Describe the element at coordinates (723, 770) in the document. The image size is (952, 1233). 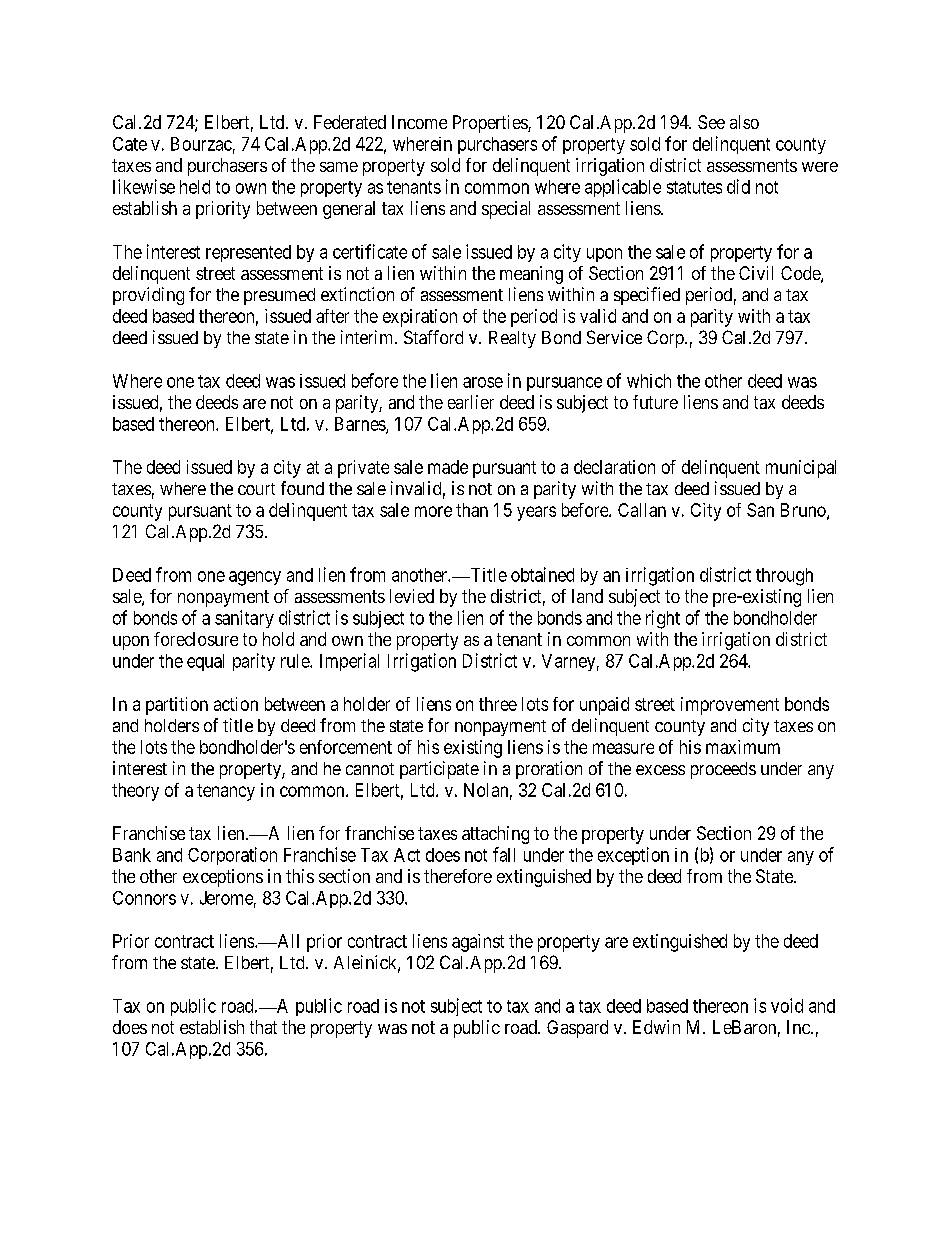
I see `proceeds` at that location.
